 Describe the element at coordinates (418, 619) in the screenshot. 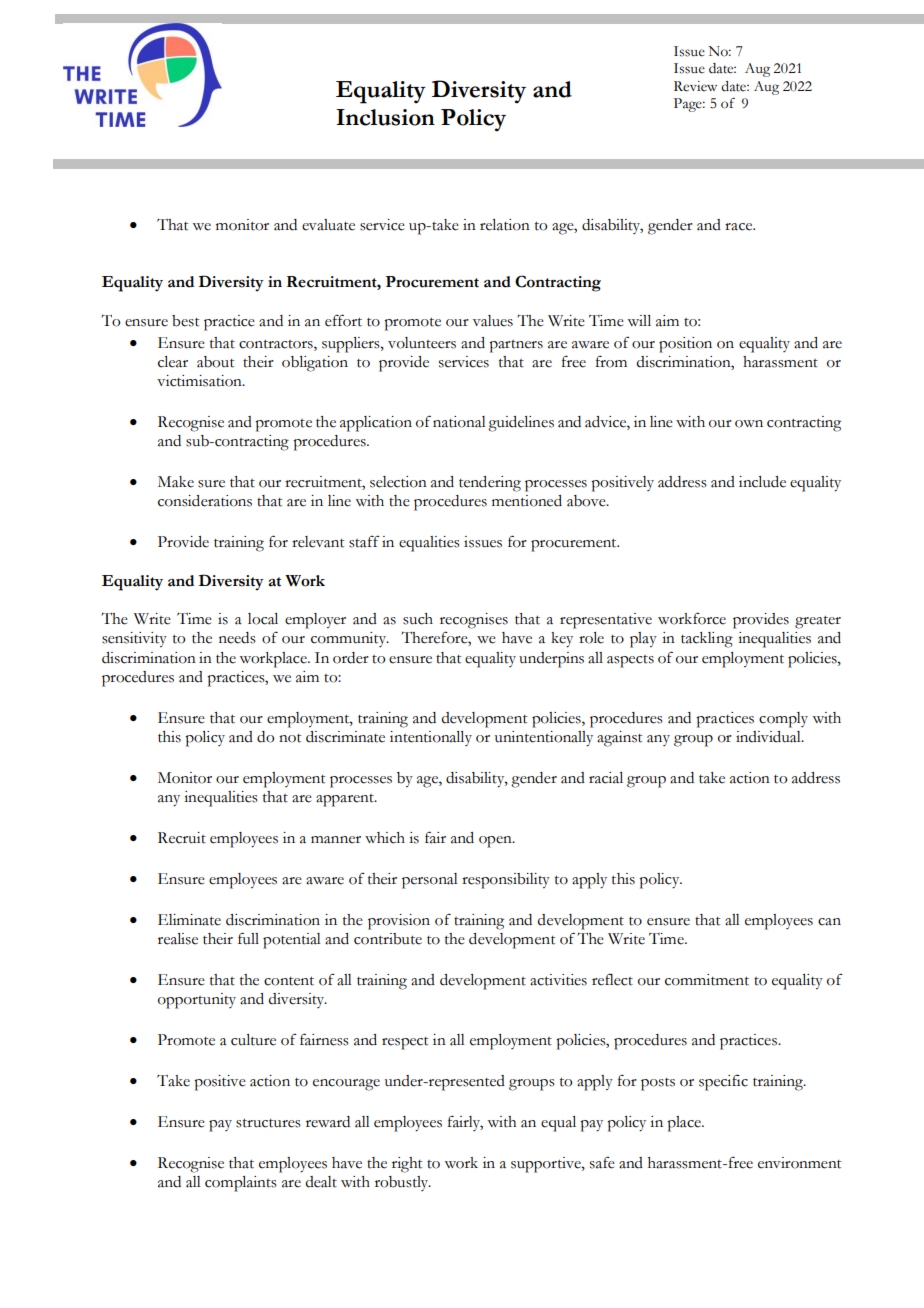

I see `such` at that location.
